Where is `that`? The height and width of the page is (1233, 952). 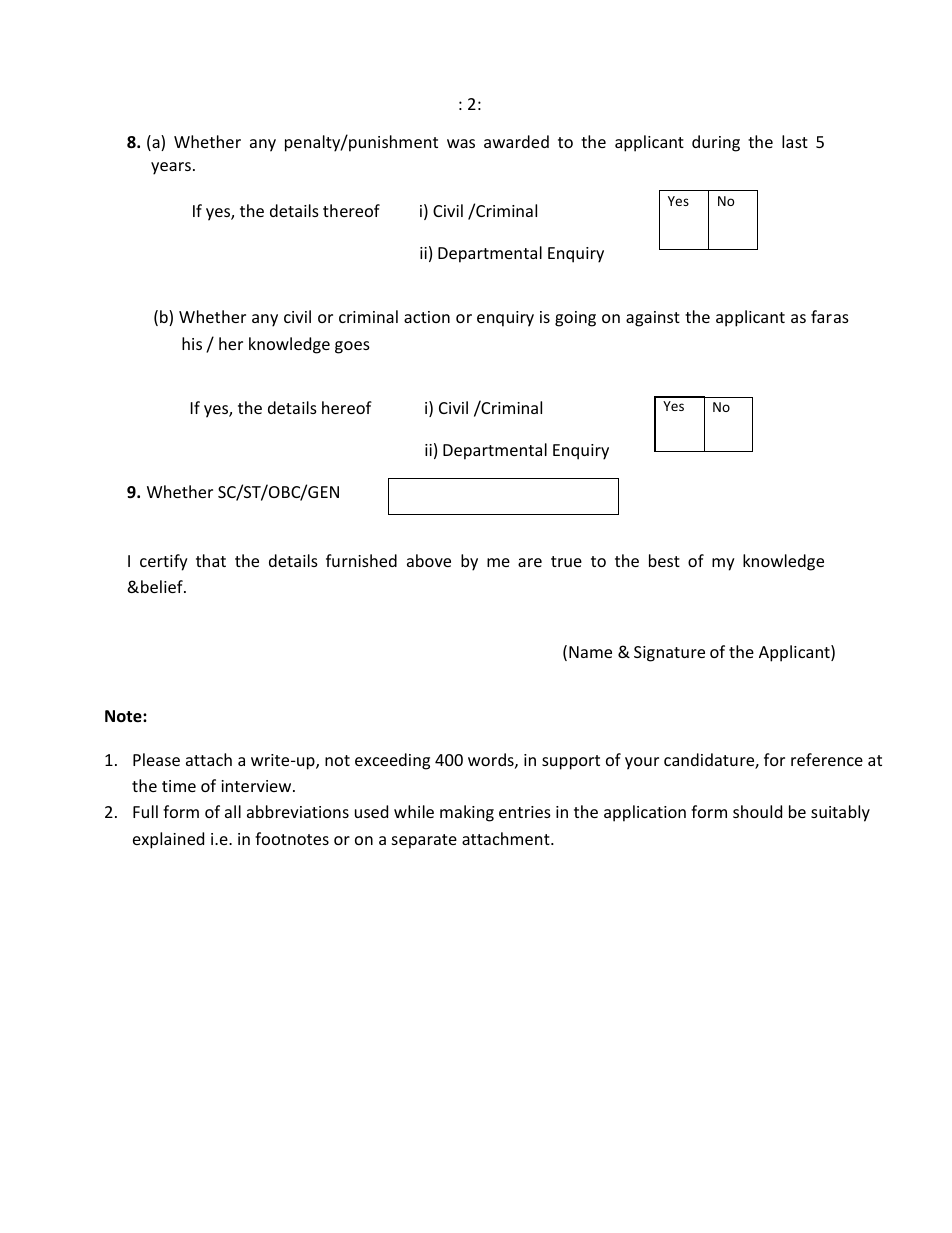 that is located at coordinates (211, 560).
